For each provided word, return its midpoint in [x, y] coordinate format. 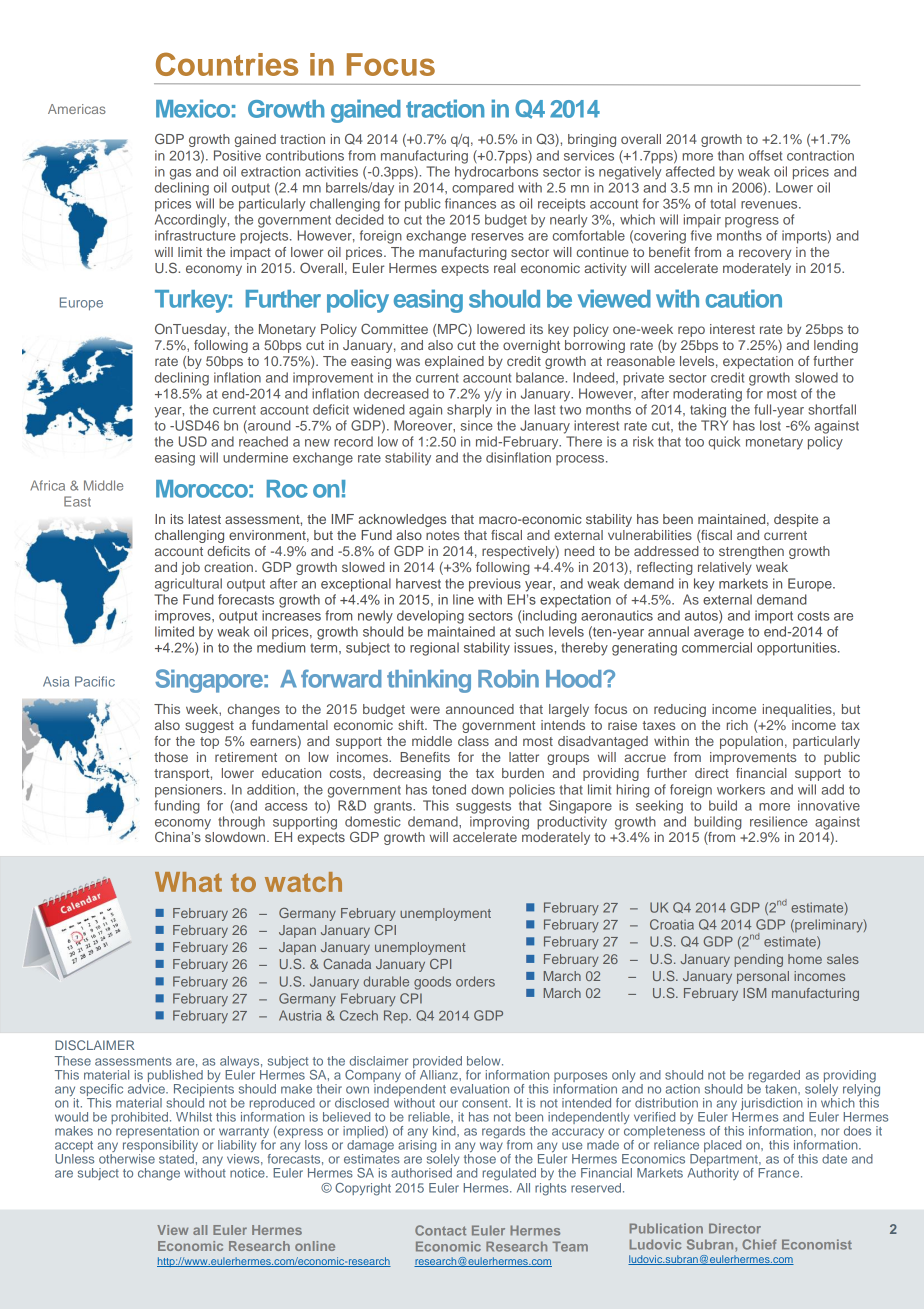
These [73, 1061]
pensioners [190, 791]
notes [442, 535]
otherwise [127, 1159]
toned [449, 789]
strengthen [751, 552]
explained [454, 362]
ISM [754, 993]
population [751, 742]
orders [475, 981]
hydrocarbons [496, 173]
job [190, 568]
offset [765, 155]
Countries [227, 64]
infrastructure [195, 235]
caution [744, 298]
